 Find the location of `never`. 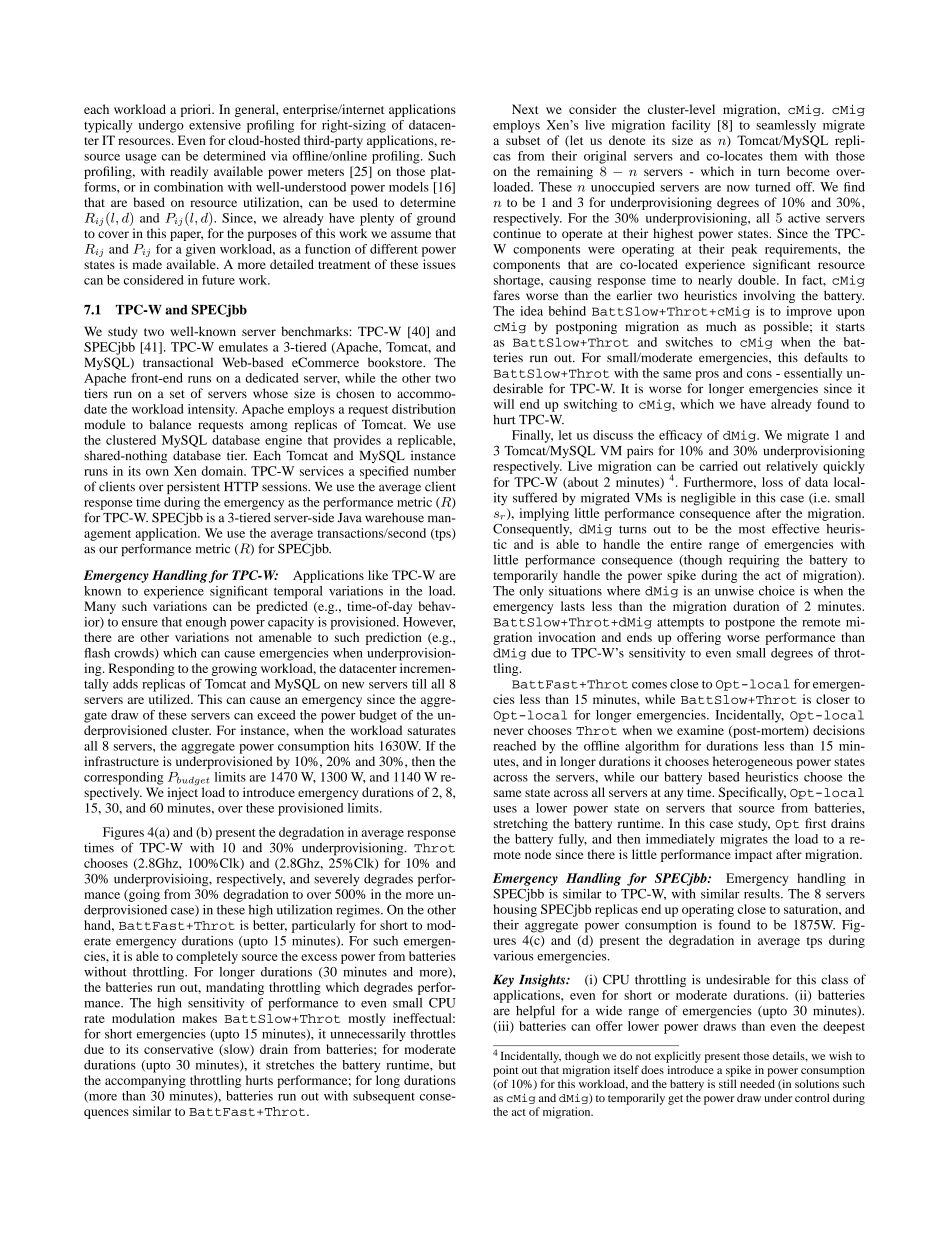

never is located at coordinates (509, 731).
